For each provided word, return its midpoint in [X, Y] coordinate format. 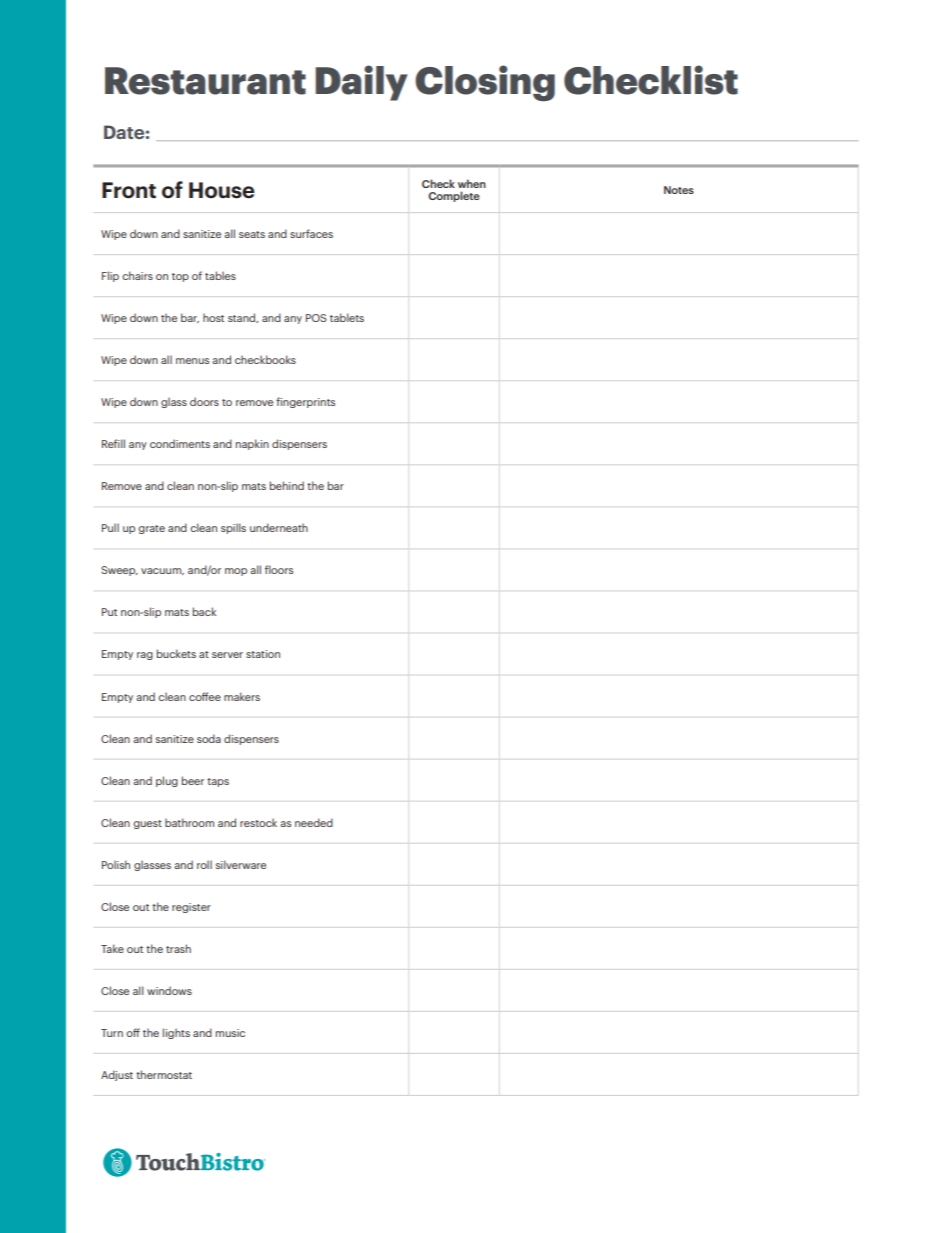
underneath [279, 527]
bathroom [189, 822]
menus [192, 361]
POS [316, 318]
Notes [679, 190]
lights [176, 1033]
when [472, 183]
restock [258, 822]
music [230, 1033]
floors [279, 569]
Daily [361, 83]
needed [314, 822]
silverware [241, 864]
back [204, 611]
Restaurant [205, 81]
